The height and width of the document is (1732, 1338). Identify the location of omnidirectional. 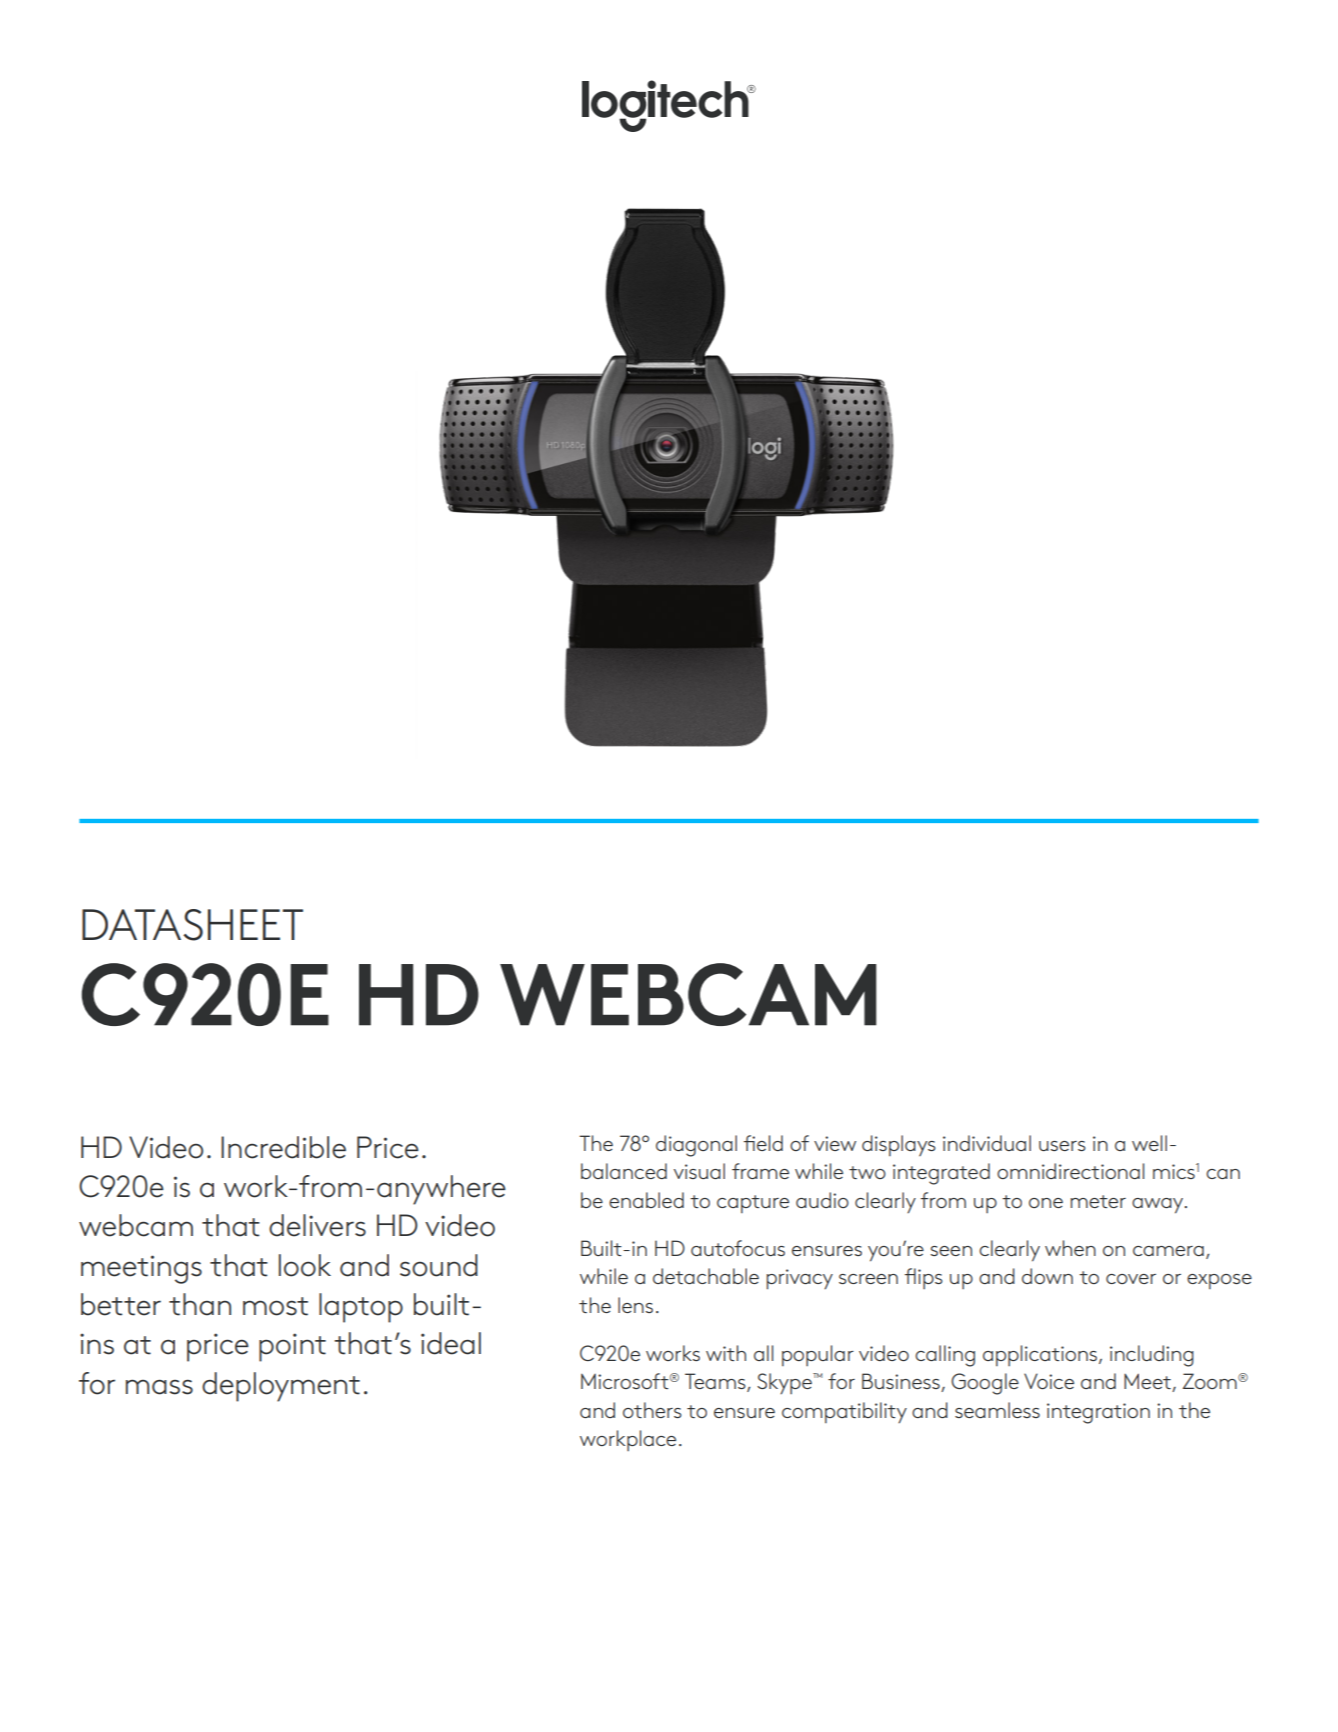
(1070, 1171).
